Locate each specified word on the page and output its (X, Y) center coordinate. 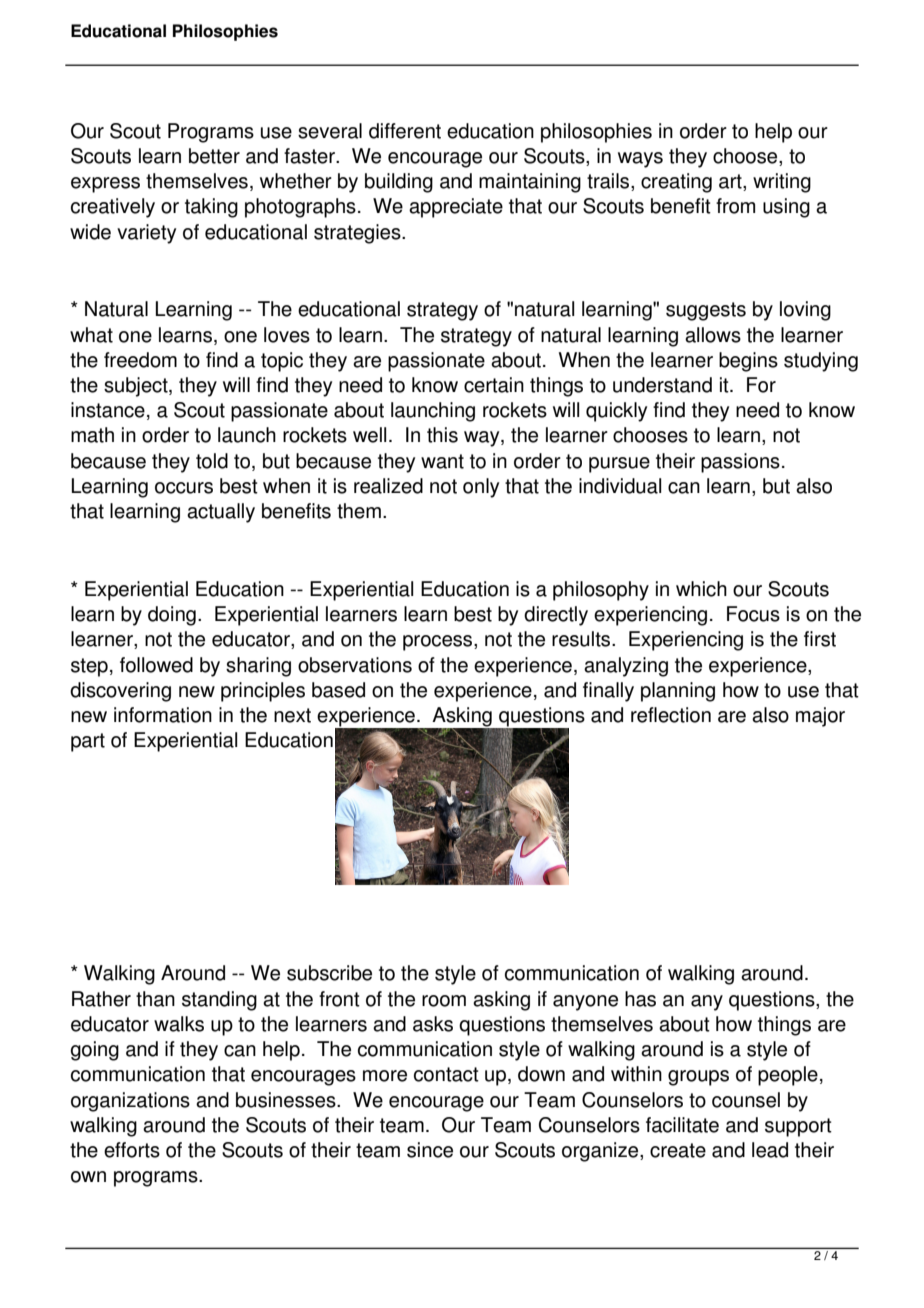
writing (782, 183)
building (399, 183)
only (481, 488)
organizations (130, 1102)
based (338, 690)
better (214, 156)
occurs (184, 488)
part (88, 742)
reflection (671, 715)
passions (740, 463)
